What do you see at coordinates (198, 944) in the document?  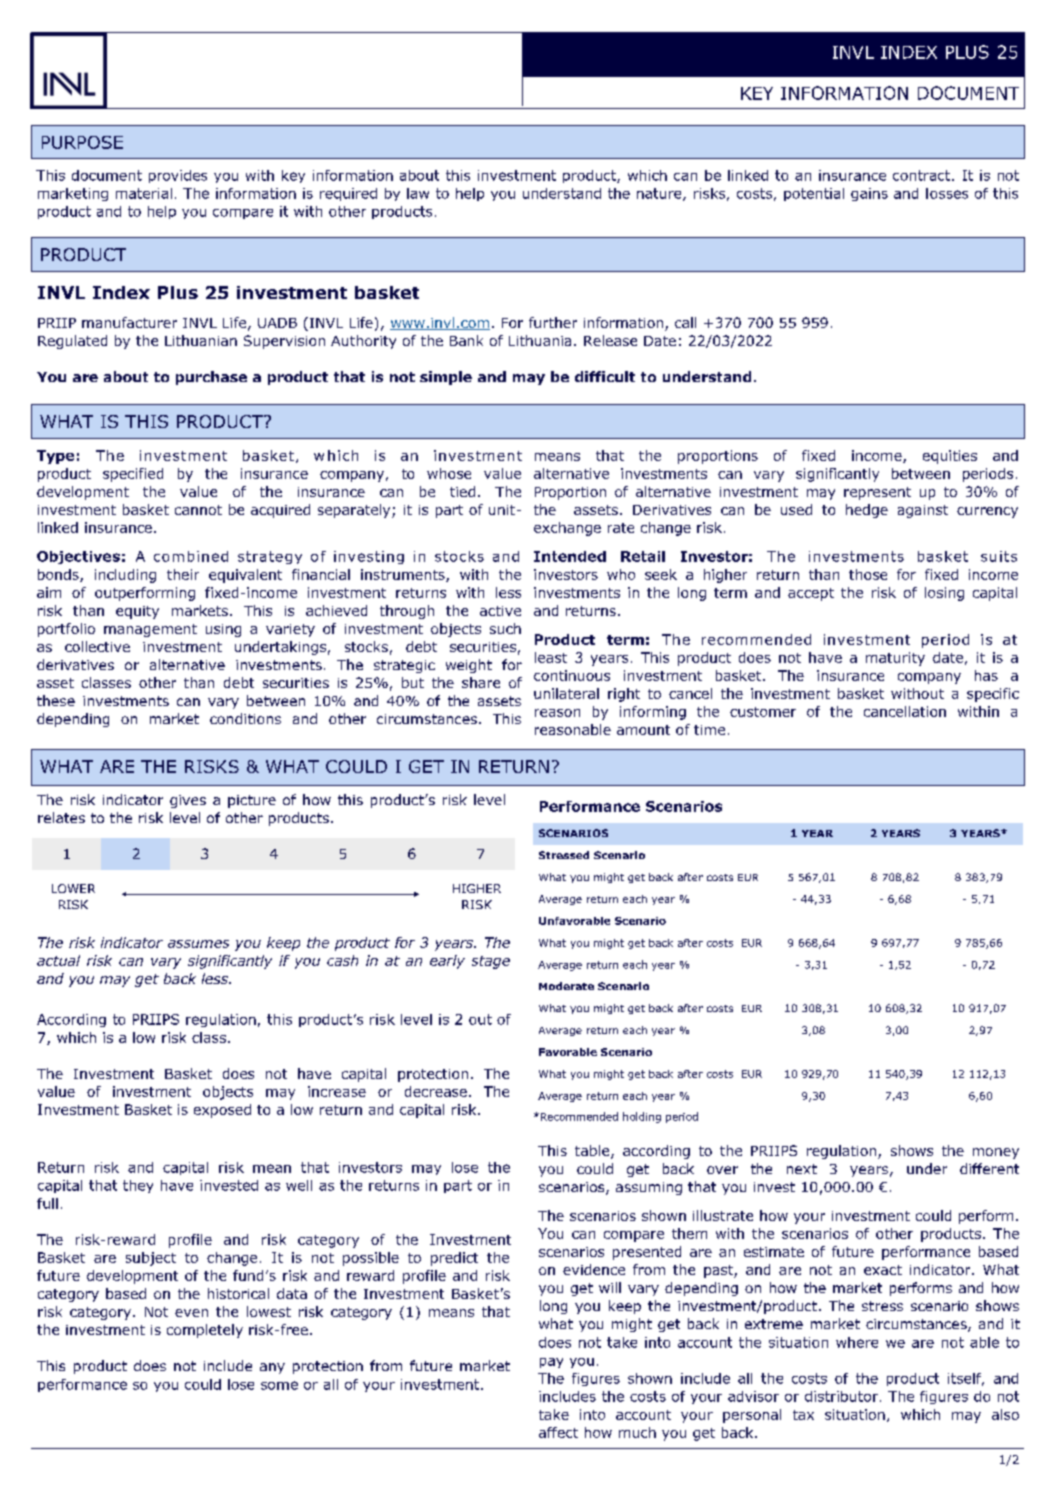 I see `assumes` at bounding box center [198, 944].
